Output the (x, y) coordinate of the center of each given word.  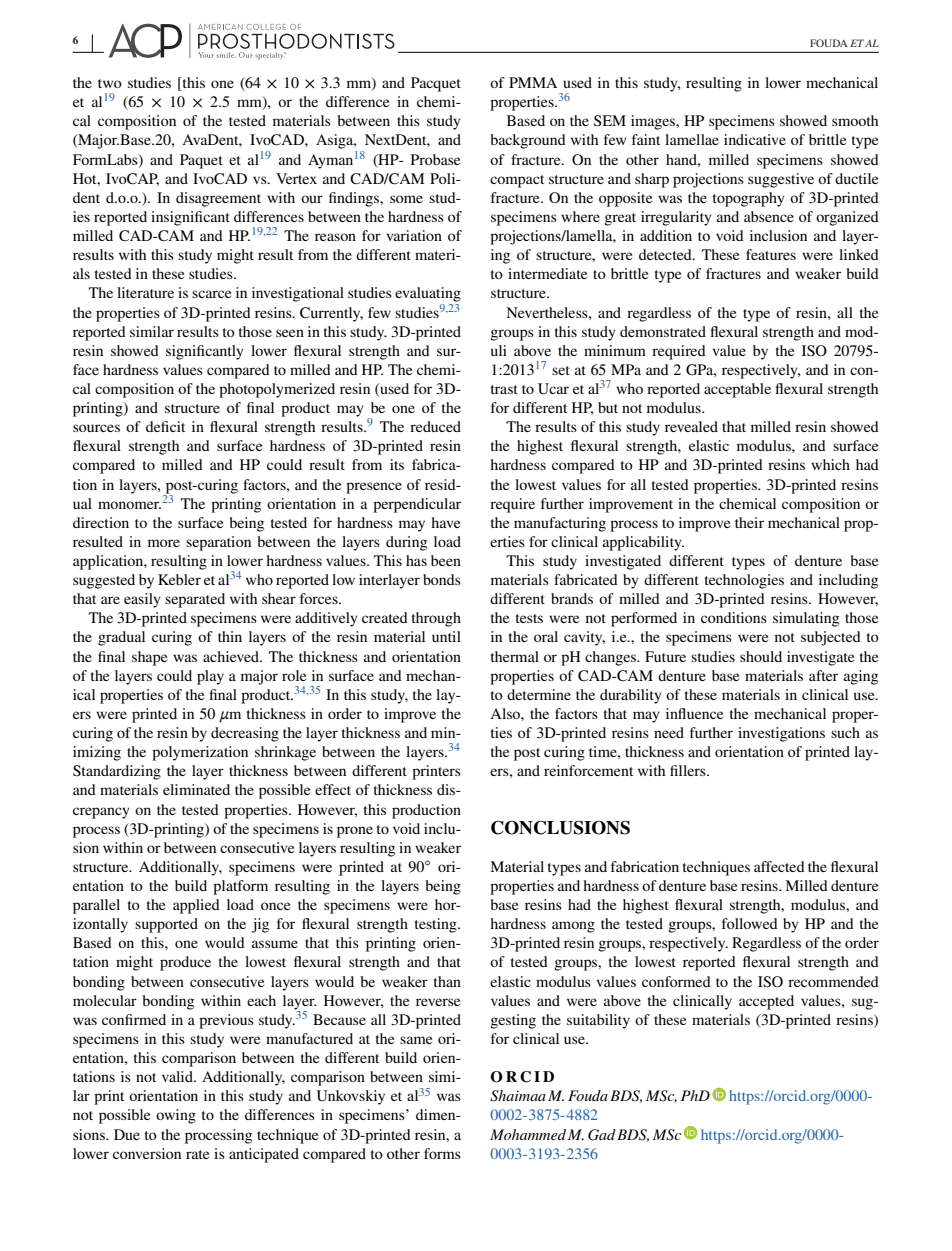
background (528, 141)
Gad (602, 1135)
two (110, 83)
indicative (755, 139)
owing (176, 1116)
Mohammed (528, 1134)
